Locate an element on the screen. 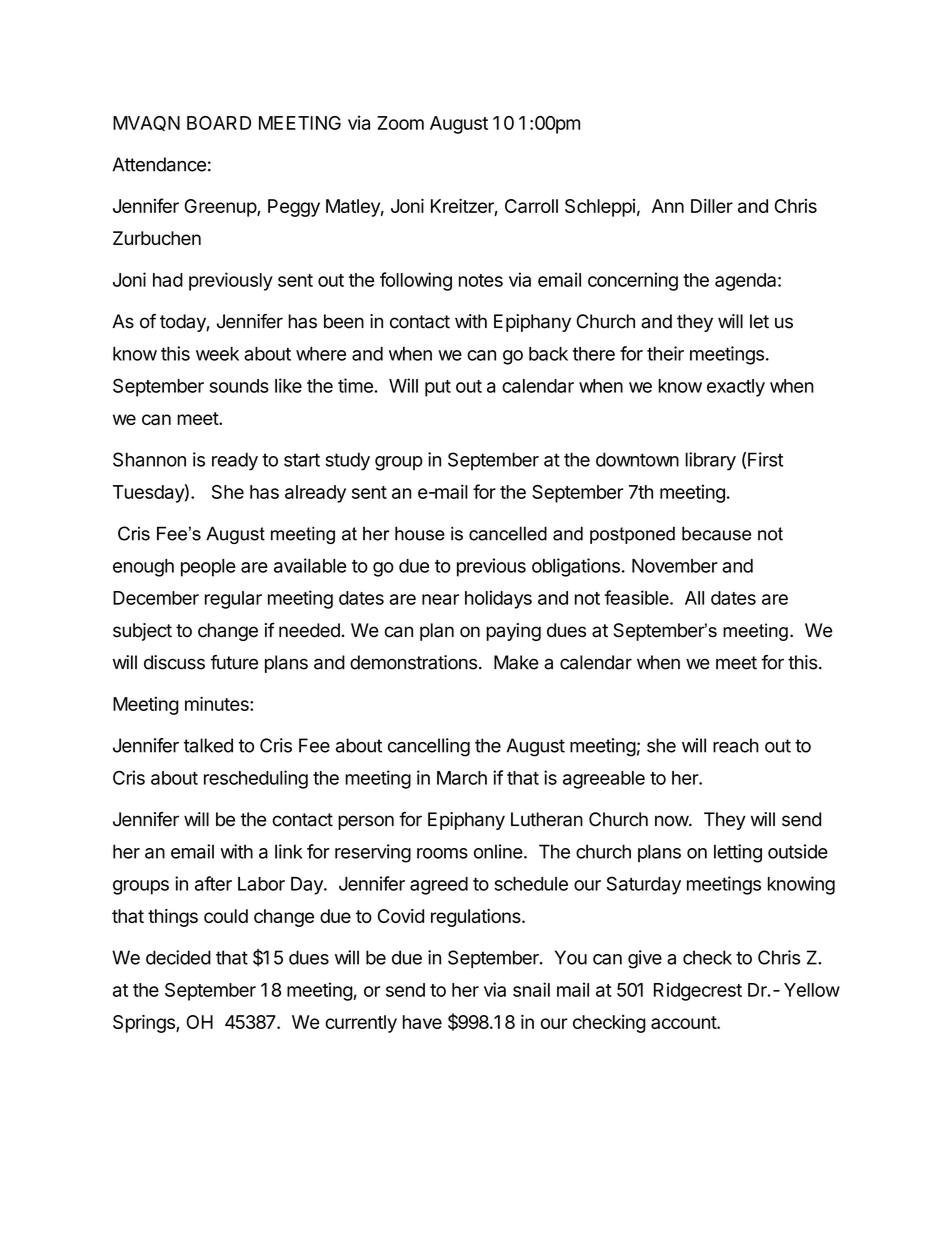 This screenshot has height=1233, width=952. decided is located at coordinates (178, 957).
